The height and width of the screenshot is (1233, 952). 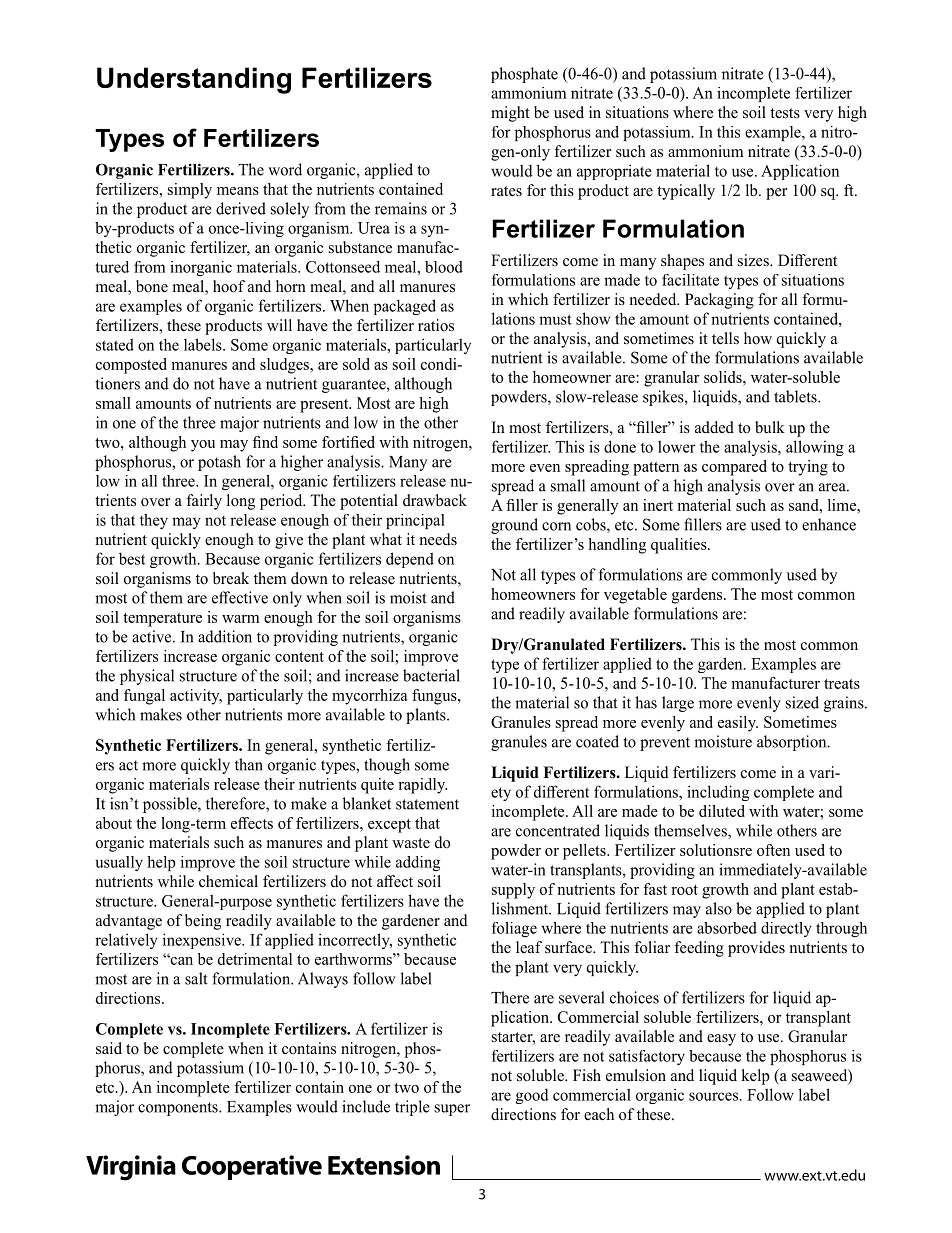 I want to click on super, so click(x=452, y=1110).
